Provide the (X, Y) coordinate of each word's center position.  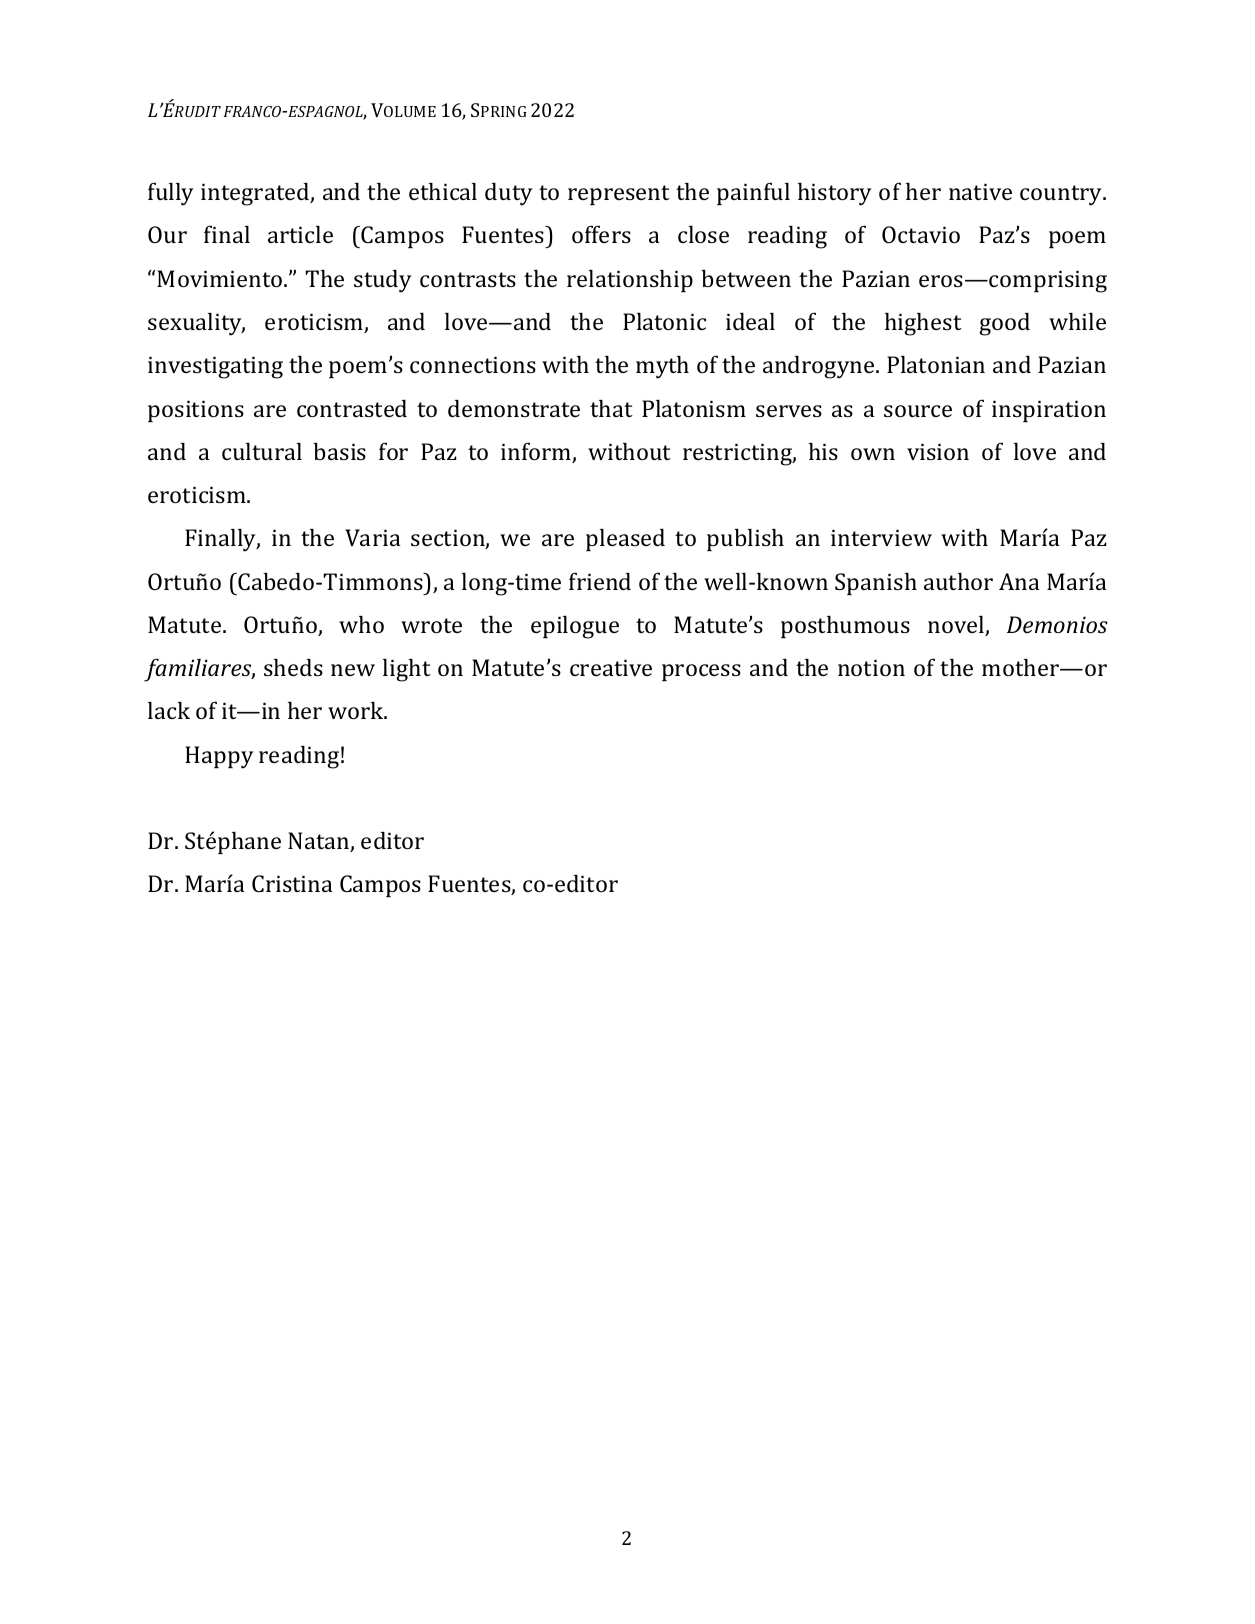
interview (881, 538)
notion (871, 668)
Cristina (292, 883)
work (357, 710)
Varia (373, 537)
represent (619, 195)
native (980, 192)
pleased (625, 540)
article (300, 234)
